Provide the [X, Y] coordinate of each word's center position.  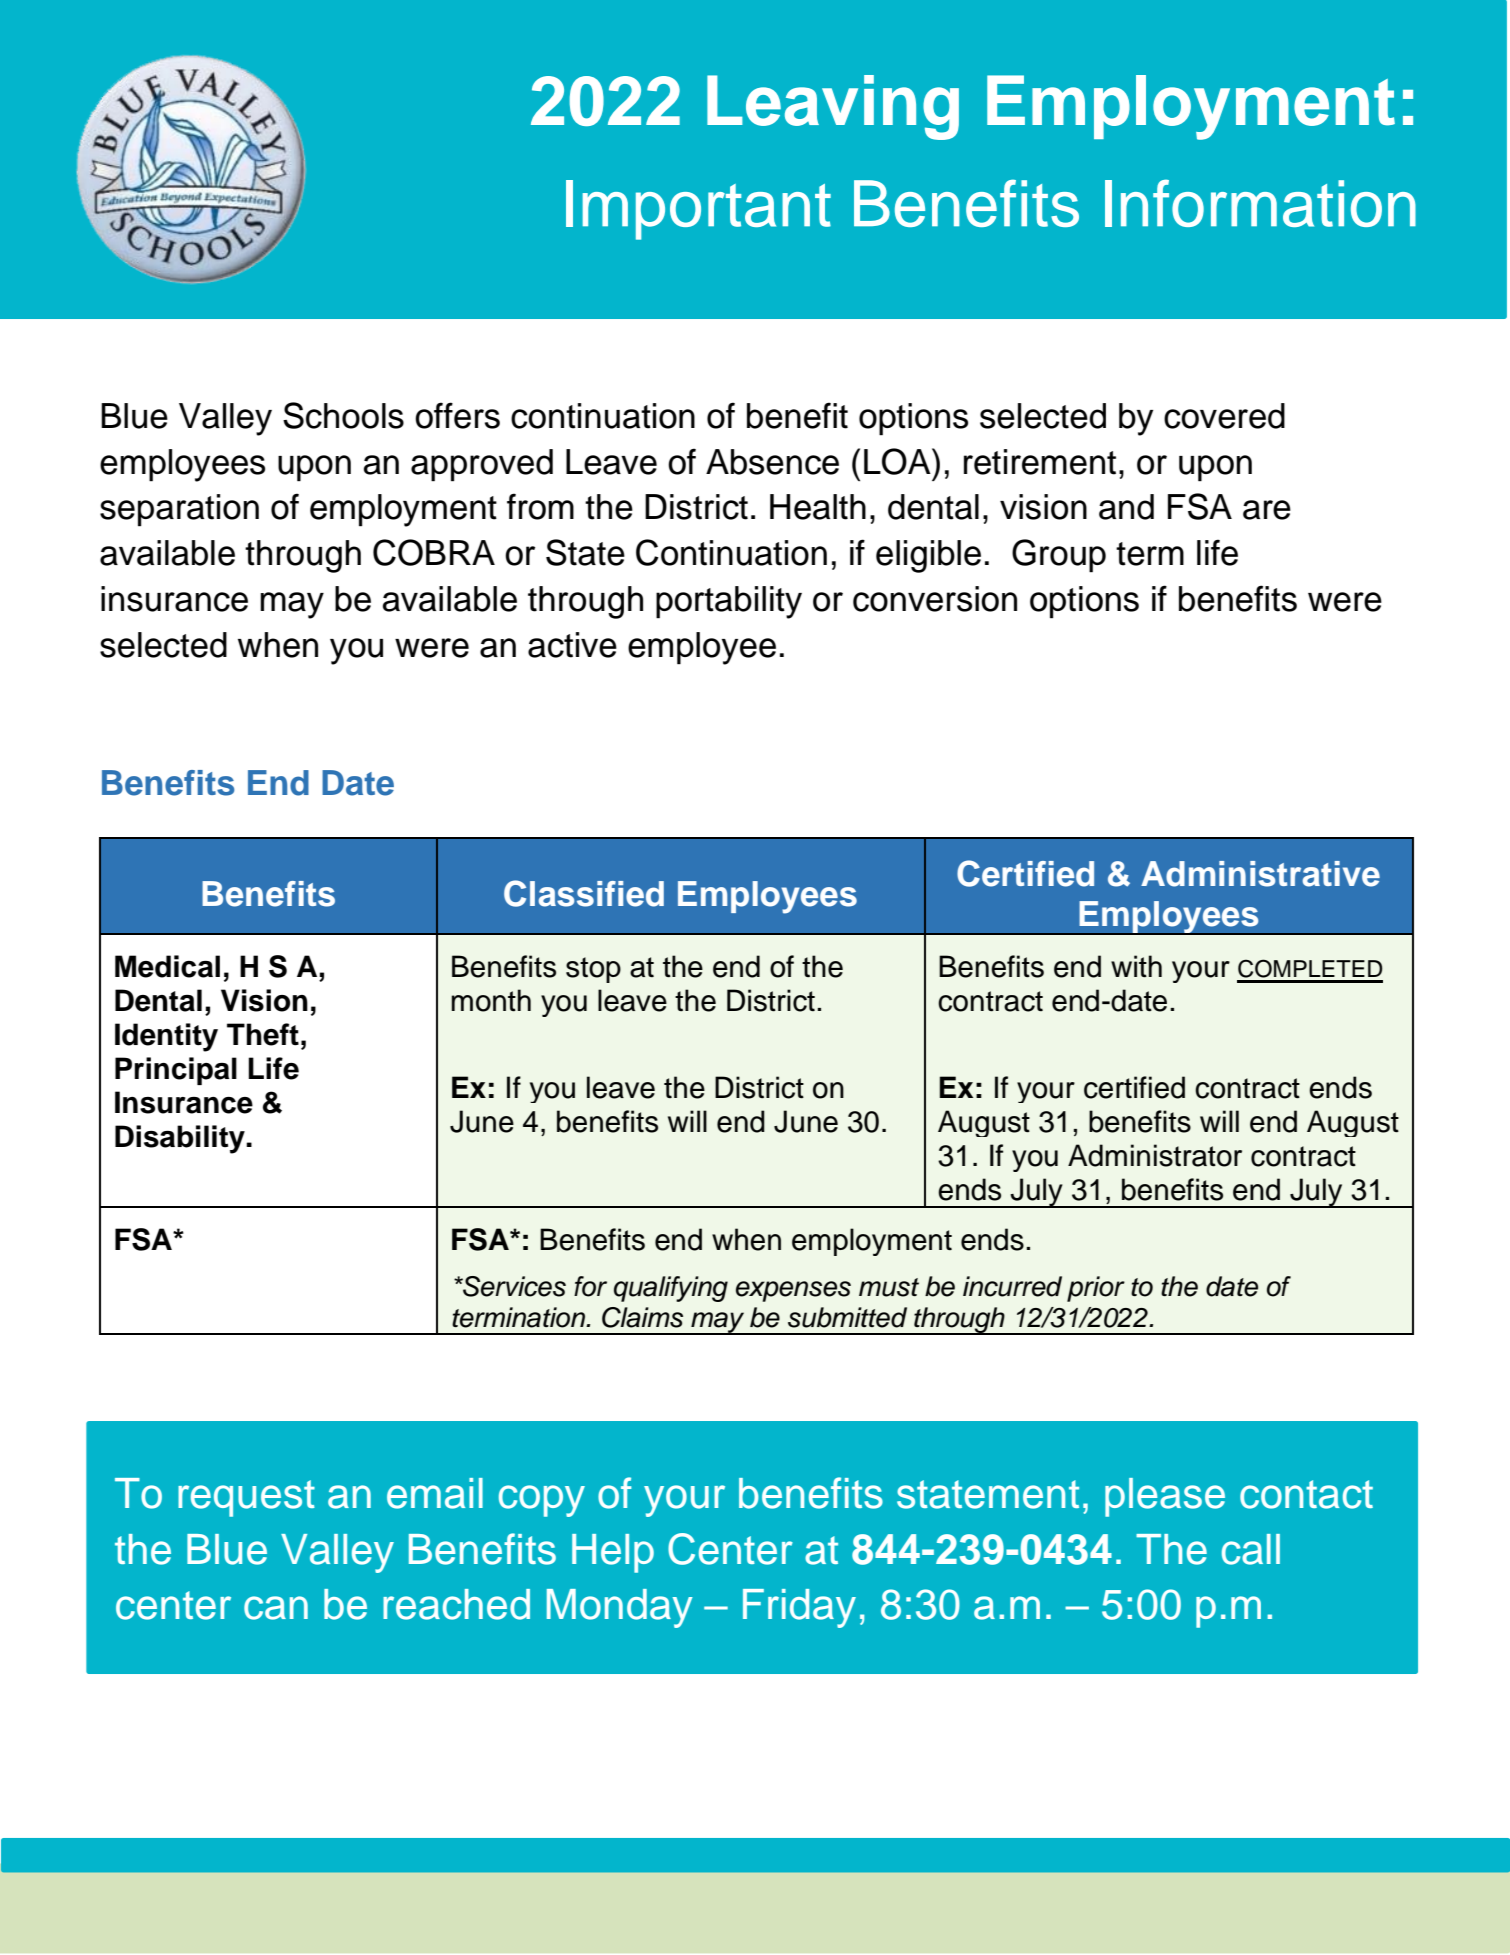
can [276, 1608]
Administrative [1260, 874]
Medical [167, 966]
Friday [799, 1608]
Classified [584, 893]
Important [698, 210]
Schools [343, 415]
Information [1260, 203]
